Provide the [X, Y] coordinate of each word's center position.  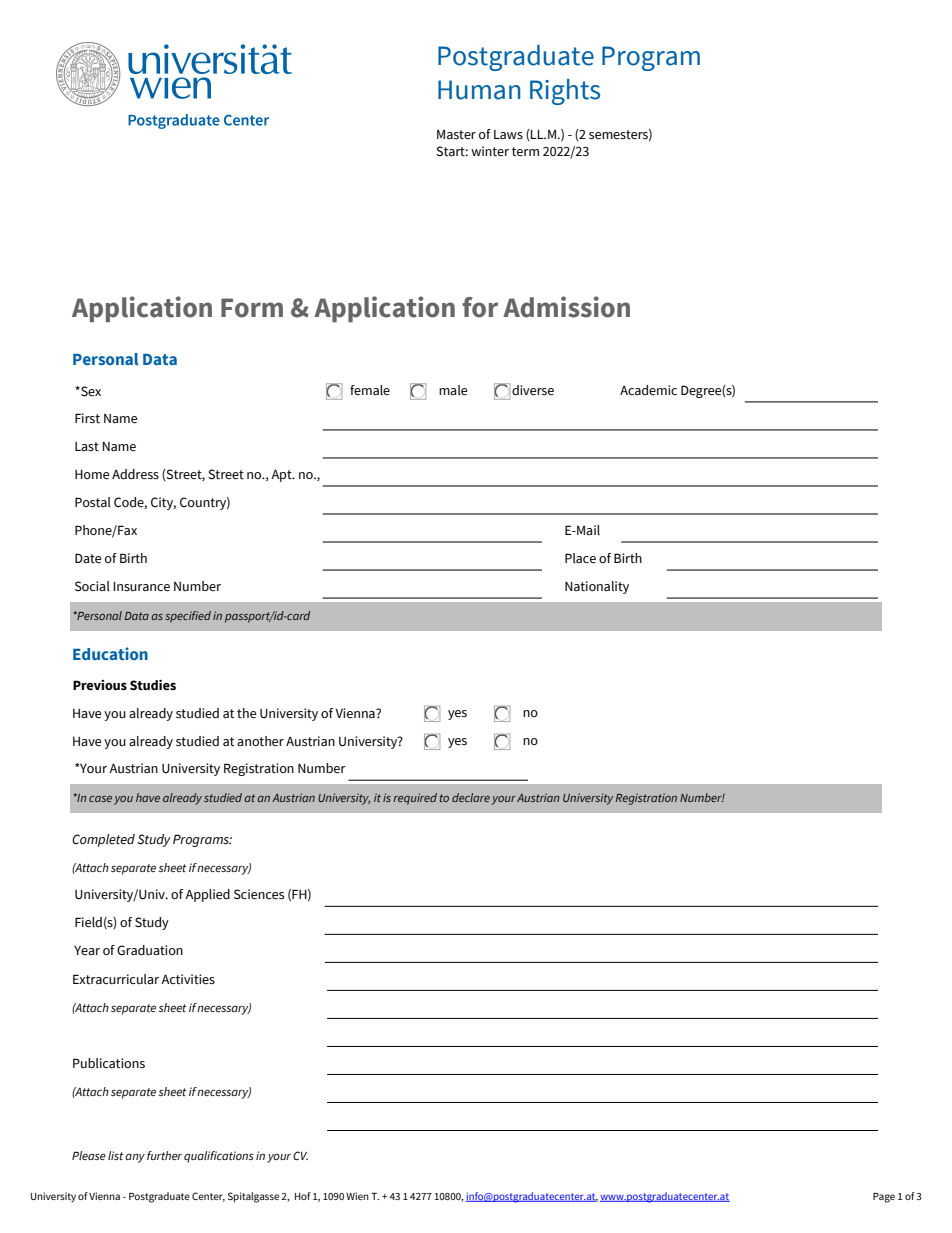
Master [456, 135]
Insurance [141, 587]
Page [884, 1198]
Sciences [259, 894]
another [260, 741]
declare [471, 797]
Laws [508, 135]
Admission [566, 307]
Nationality [597, 587]
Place [580, 558]
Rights [565, 92]
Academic [648, 390]
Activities [188, 979]
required [415, 799]
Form [252, 308]
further [164, 1155]
